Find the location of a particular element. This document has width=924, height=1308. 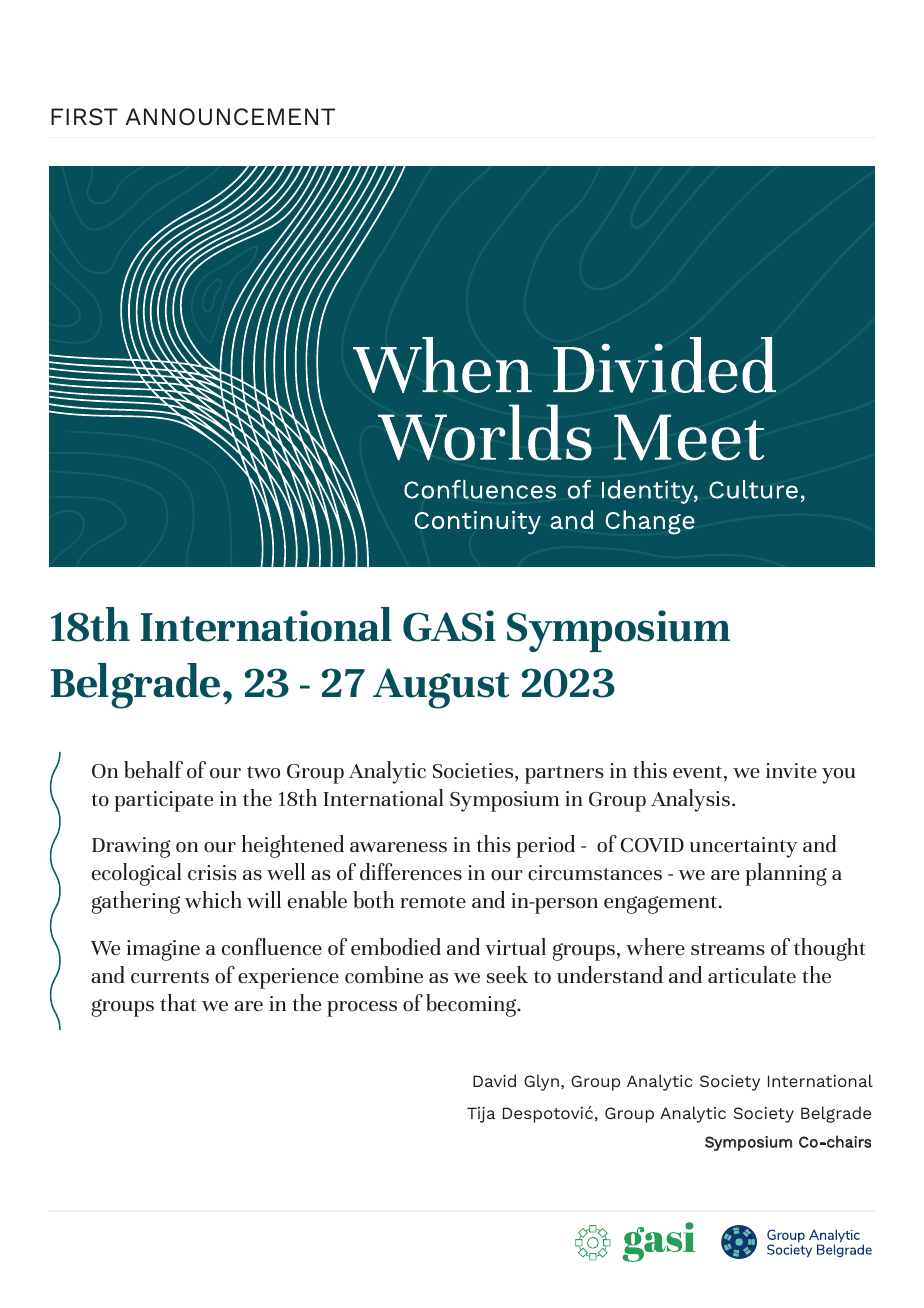

that is located at coordinates (178, 1002).
